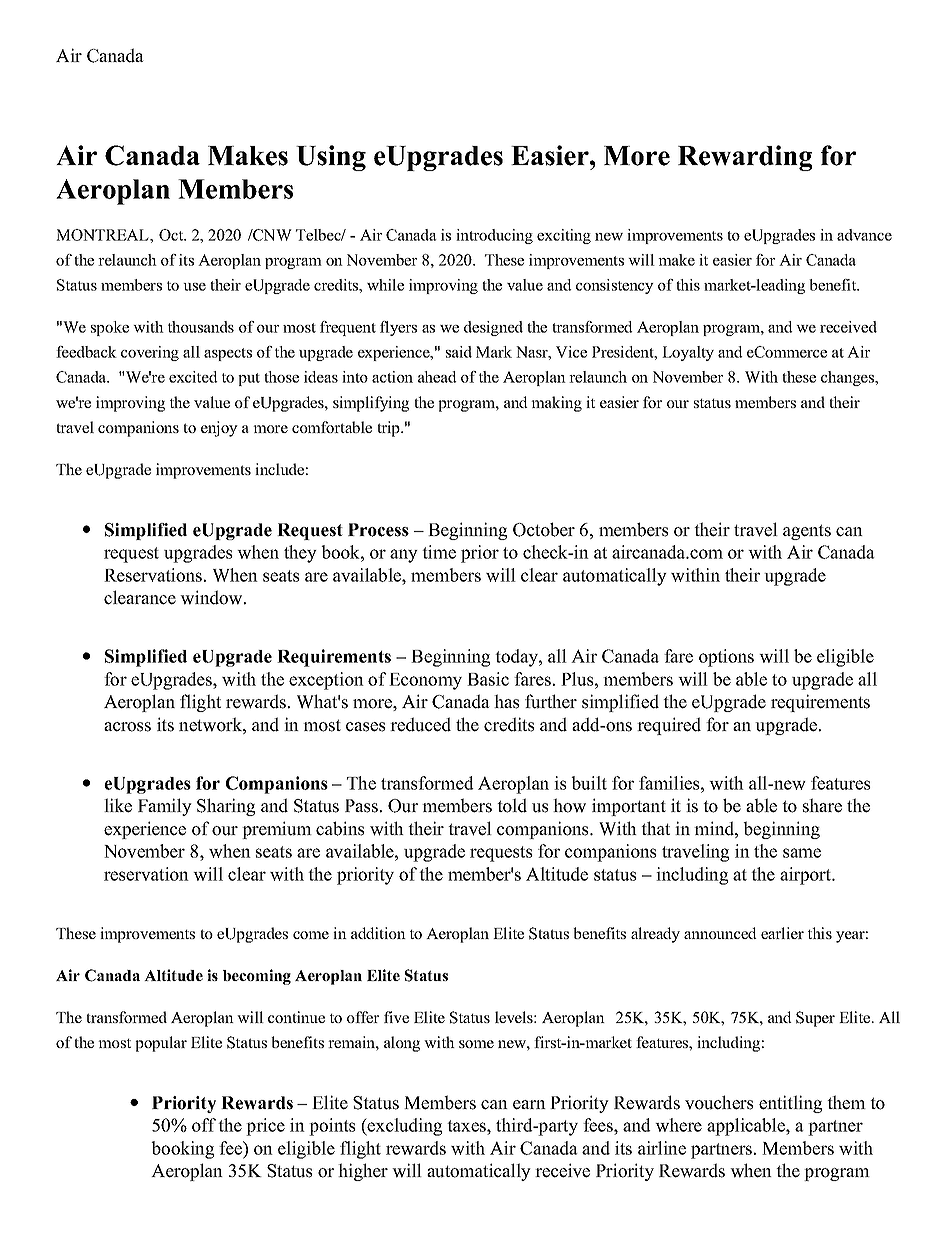 The width and height of the document is (952, 1233). I want to click on taxes, so click(467, 1126).
